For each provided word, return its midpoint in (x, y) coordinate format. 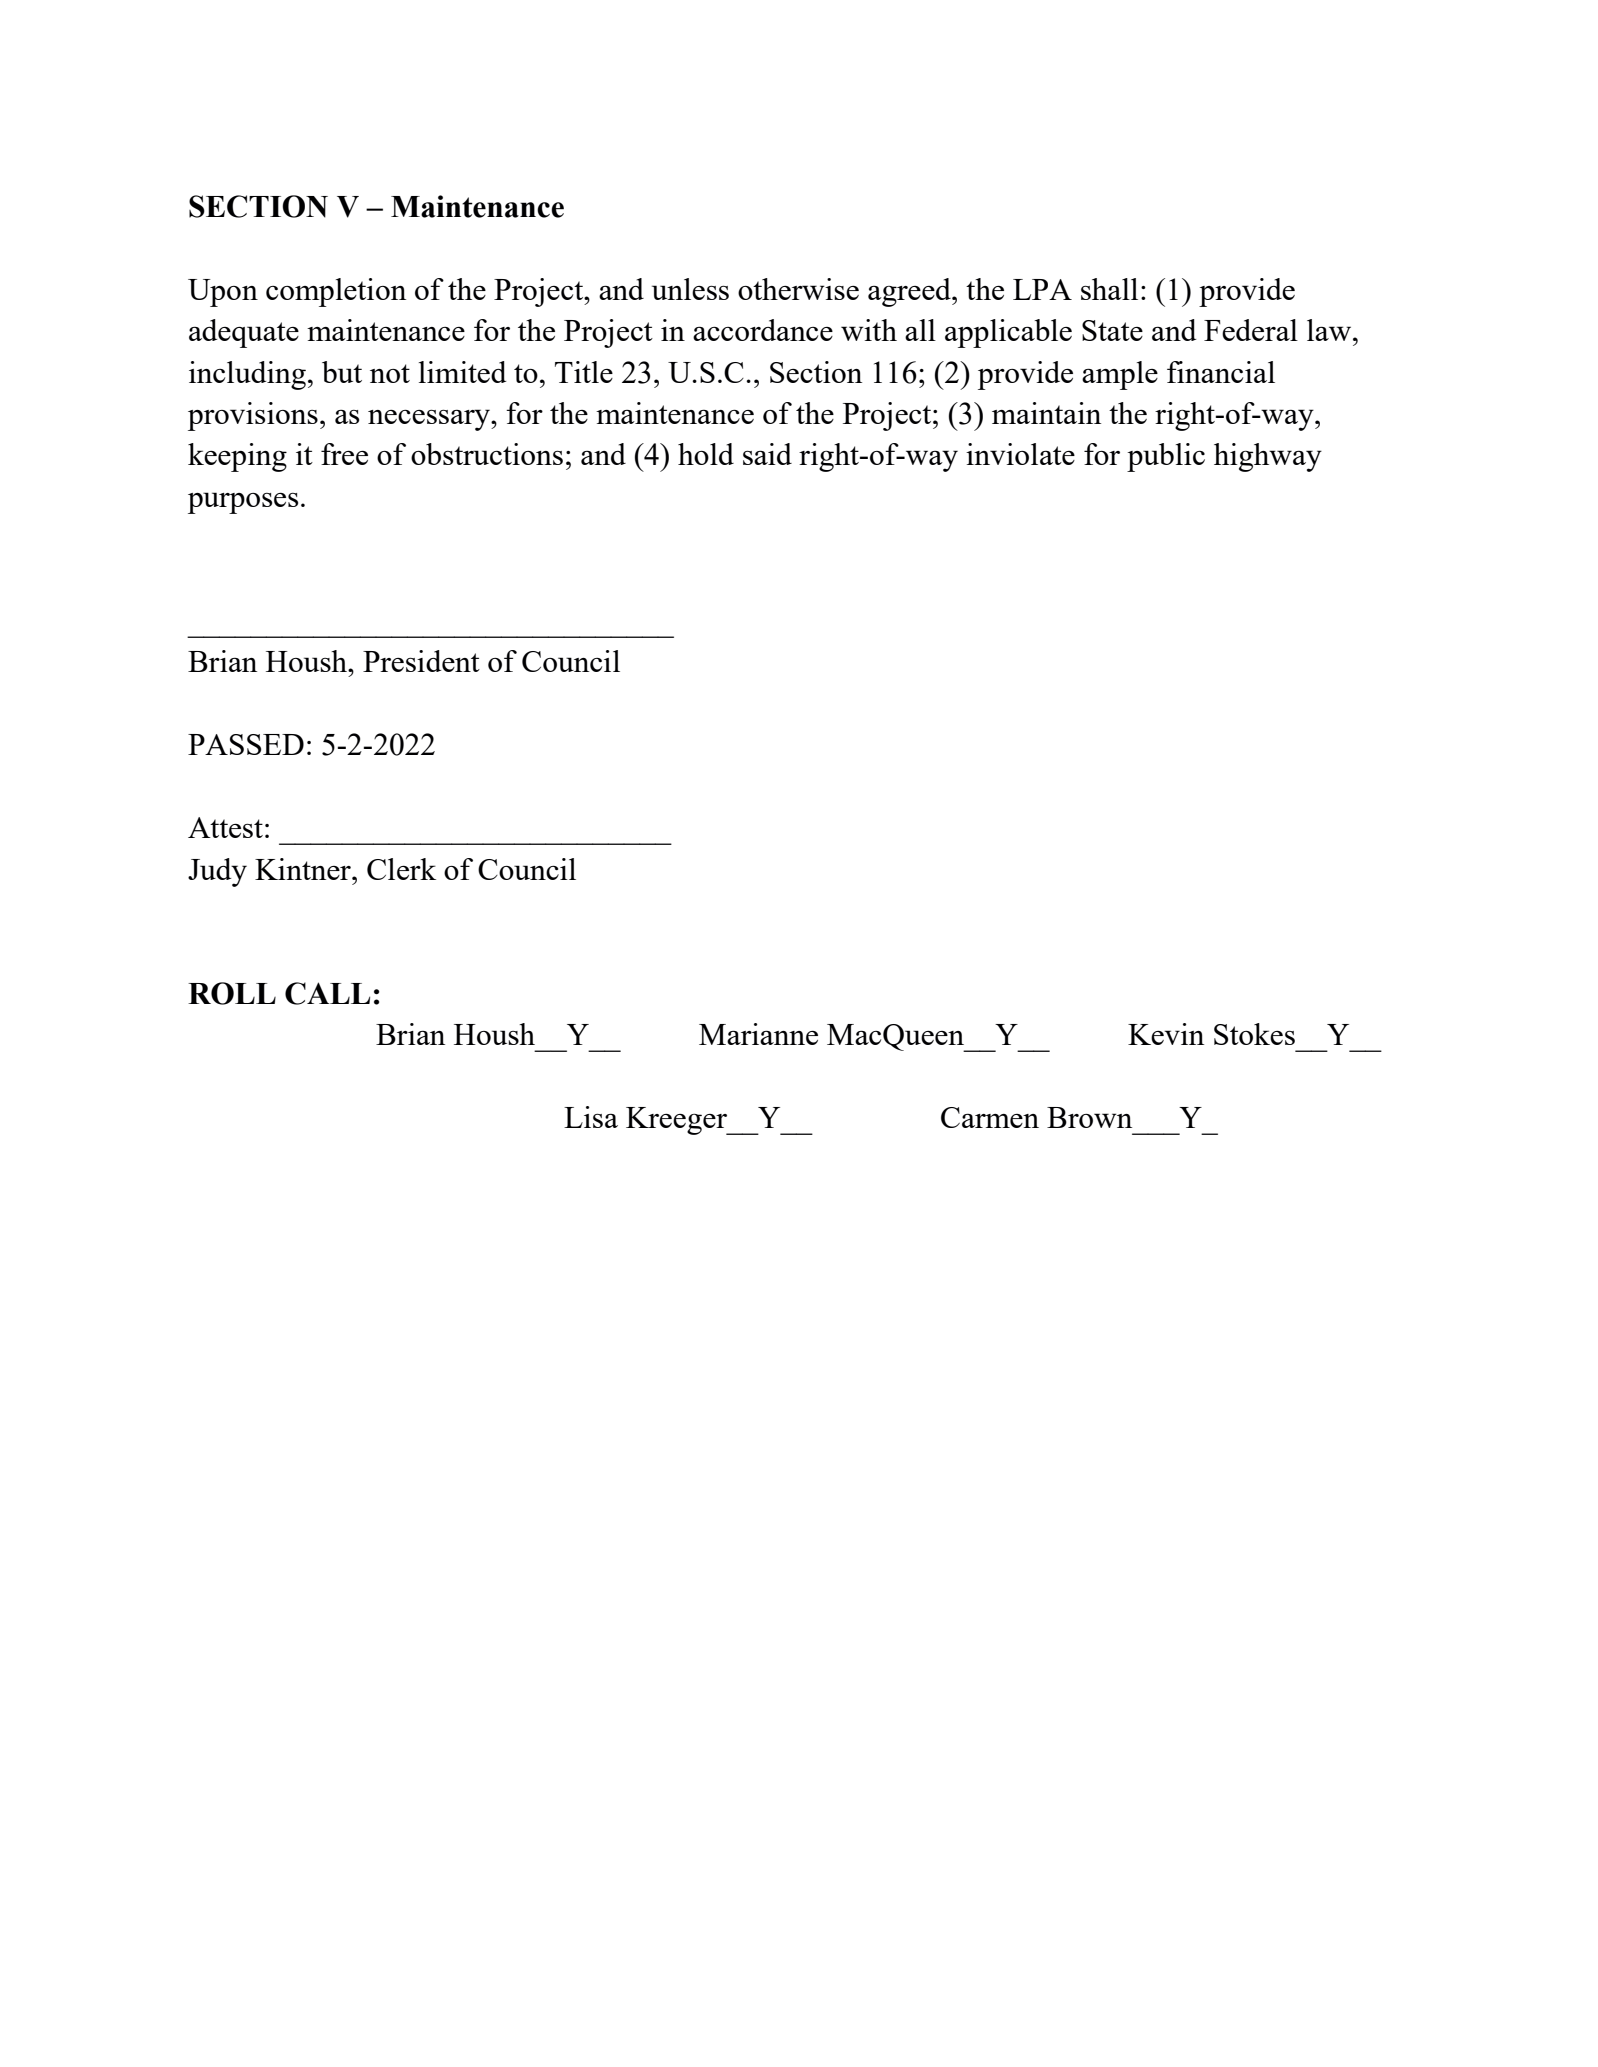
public (1166, 457)
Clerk (401, 869)
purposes (243, 503)
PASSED (246, 744)
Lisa (591, 1117)
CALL (327, 993)
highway (1268, 457)
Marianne (758, 1034)
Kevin (1166, 1034)
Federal (1251, 330)
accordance (763, 330)
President (421, 661)
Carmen (990, 1117)
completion (336, 292)
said (767, 454)
